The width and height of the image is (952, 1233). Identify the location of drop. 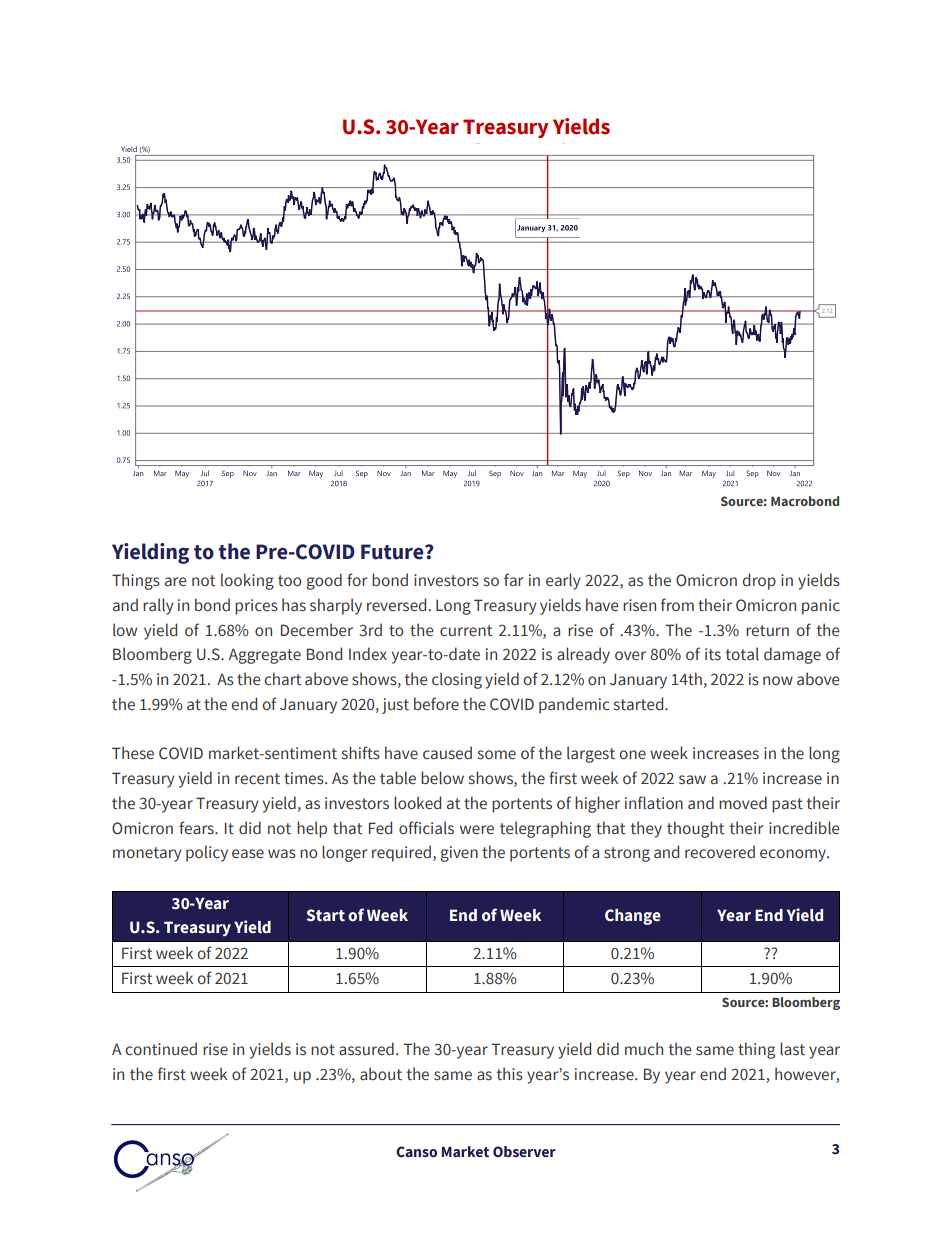
(759, 581).
